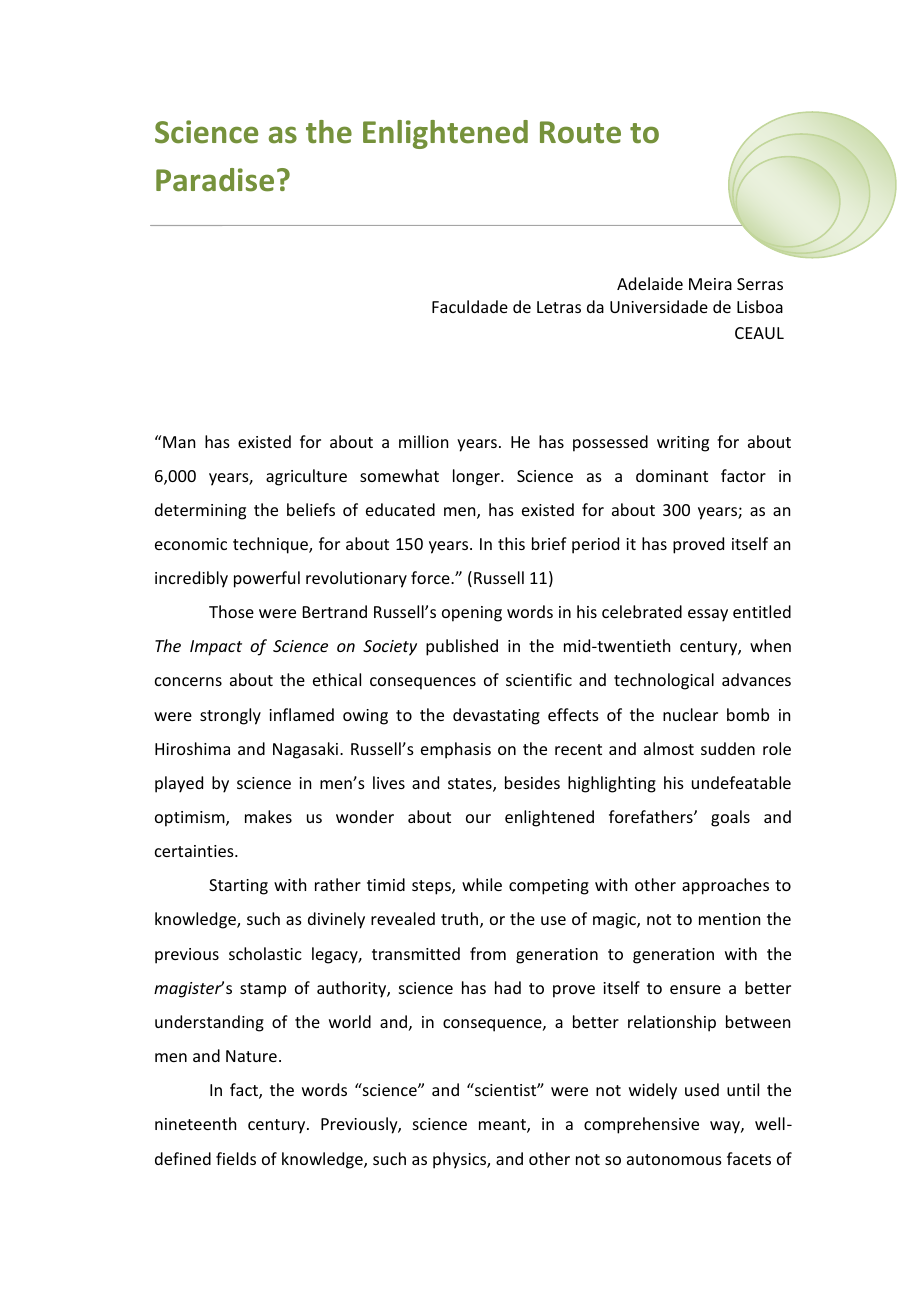 Image resolution: width=924 pixels, height=1308 pixels. I want to click on sudden, so click(728, 748).
